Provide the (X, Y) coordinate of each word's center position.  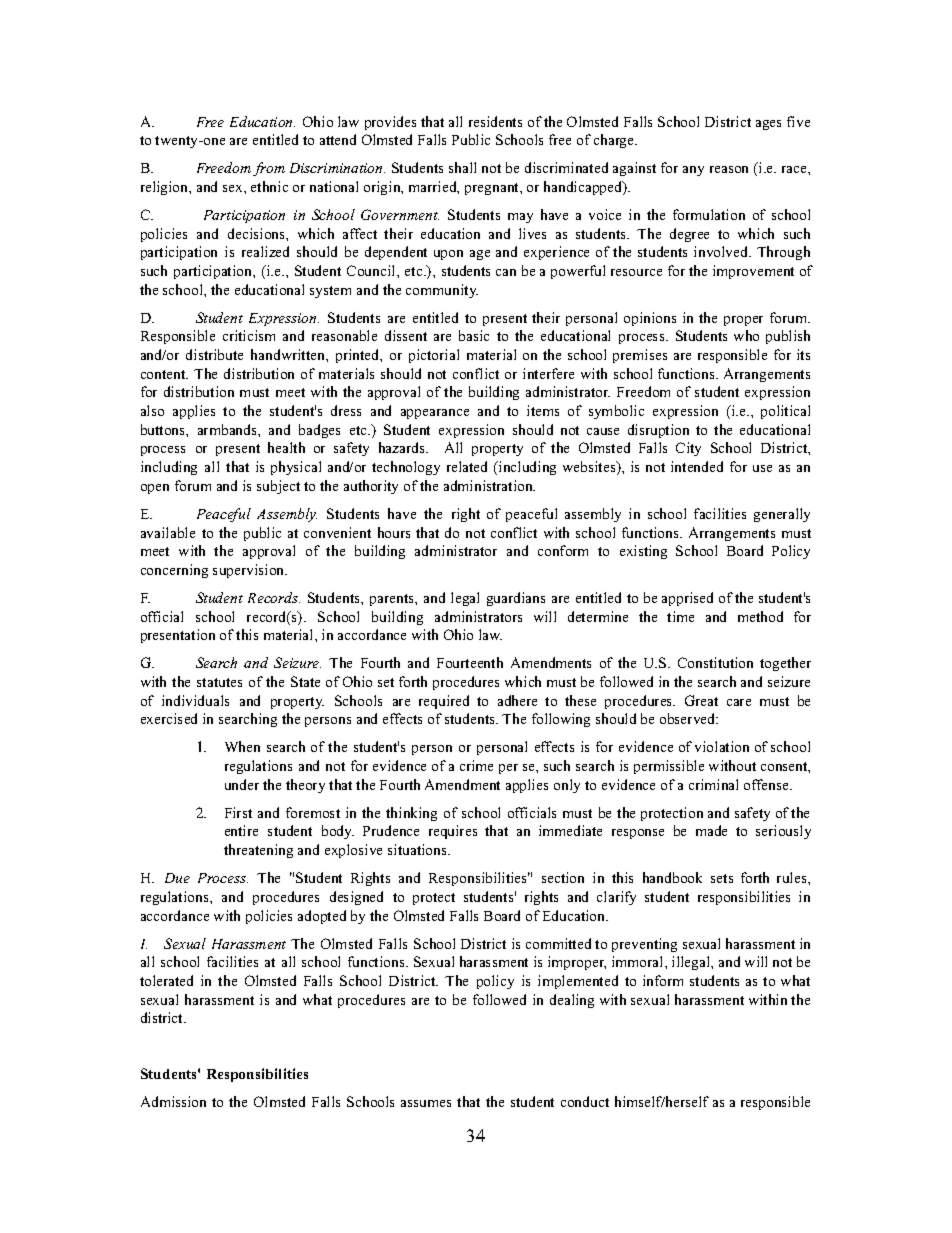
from (269, 169)
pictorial (434, 356)
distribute (214, 354)
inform (663, 980)
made (711, 830)
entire (241, 830)
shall (462, 167)
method (760, 616)
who (746, 335)
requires (453, 832)
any (693, 171)
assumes (426, 1103)
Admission (173, 1101)
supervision (250, 571)
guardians (516, 599)
